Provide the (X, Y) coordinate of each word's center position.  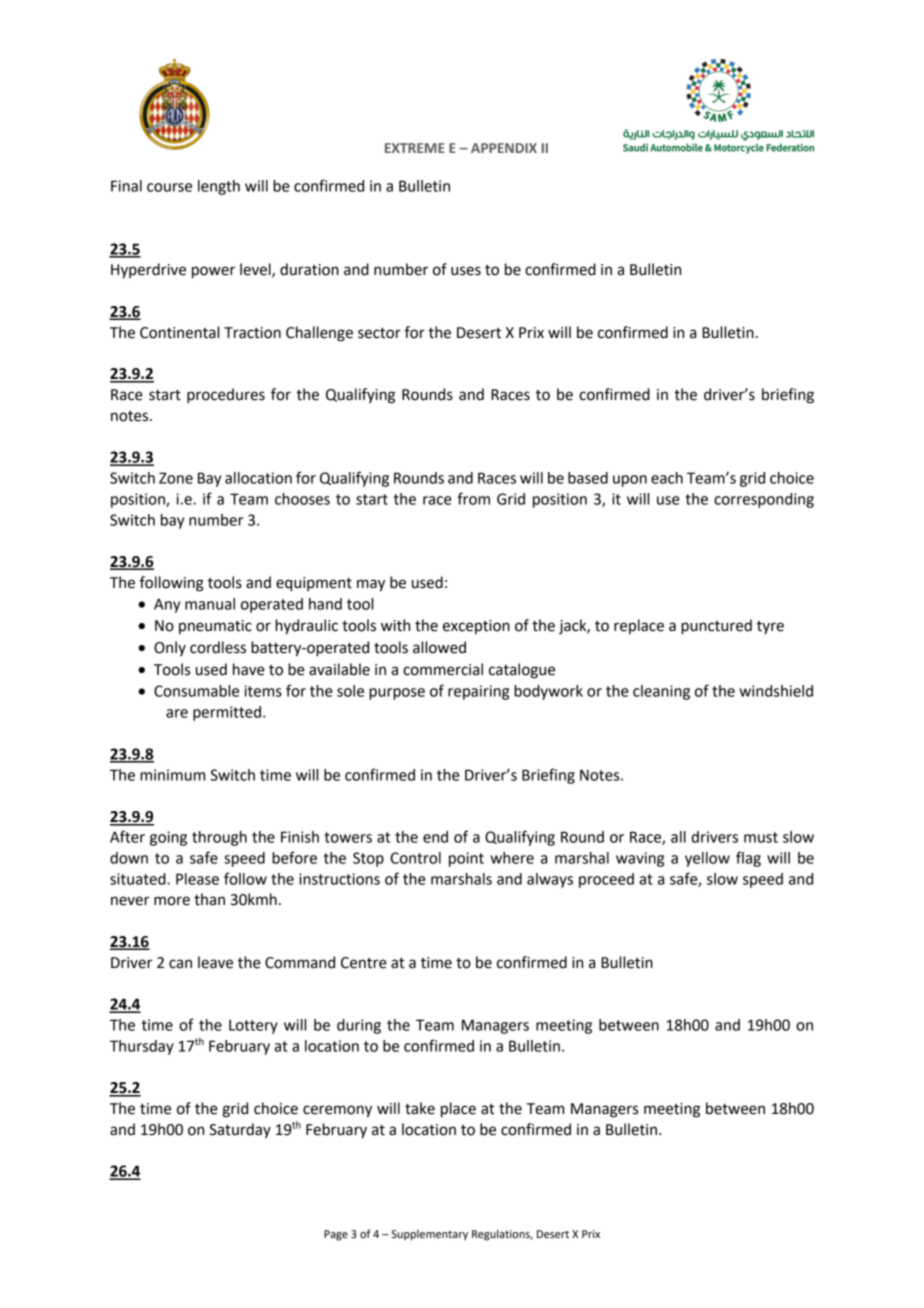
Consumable (196, 691)
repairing (478, 692)
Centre (364, 963)
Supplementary (430, 1235)
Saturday (240, 1130)
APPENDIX (504, 148)
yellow (707, 859)
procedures (226, 396)
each (667, 478)
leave (215, 962)
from (473, 498)
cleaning (661, 692)
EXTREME (415, 148)
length (219, 187)
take (420, 1108)
